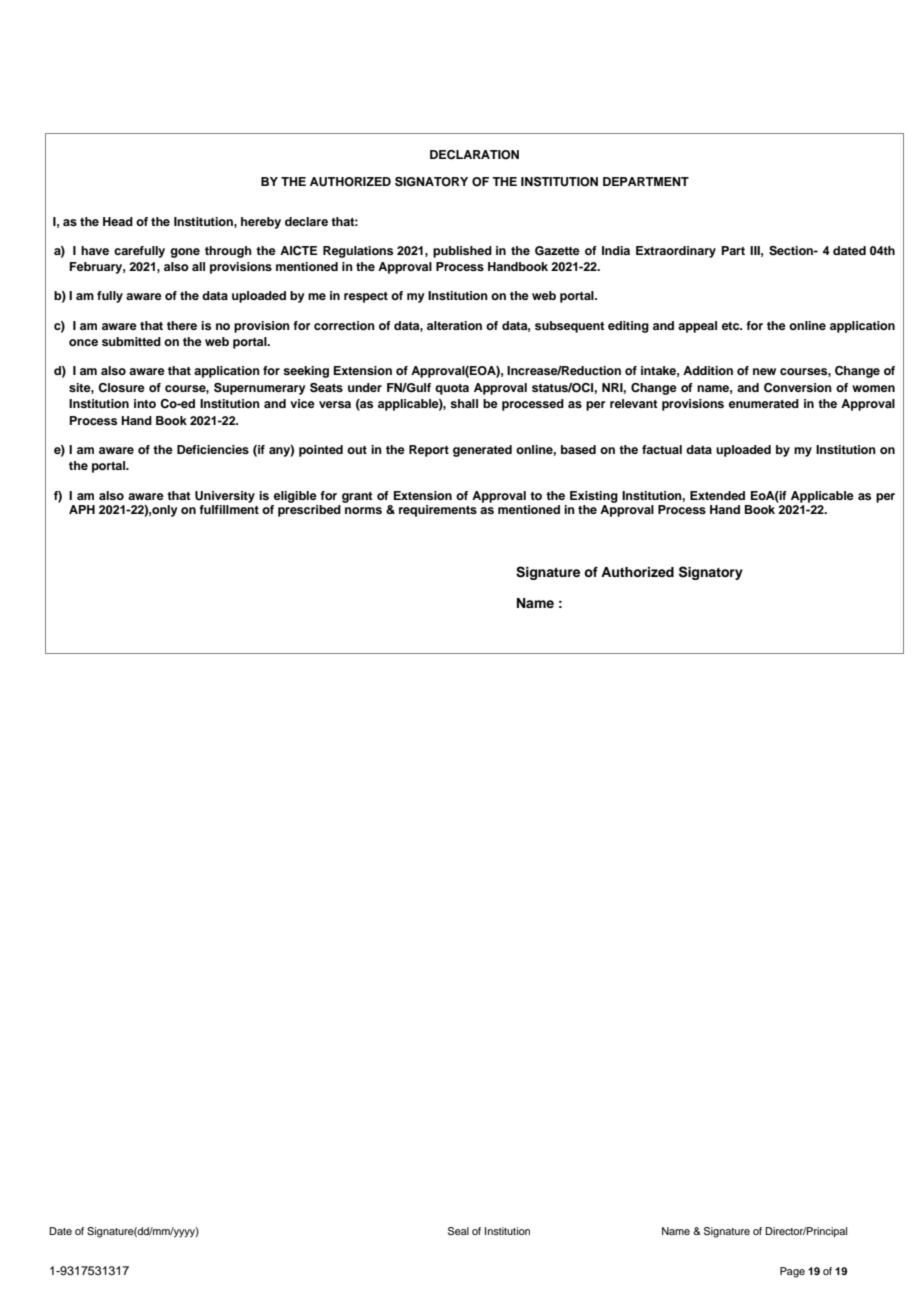 The image size is (924, 1308). What do you see at coordinates (792, 1272) in the screenshot?
I see `Page` at bounding box center [792, 1272].
